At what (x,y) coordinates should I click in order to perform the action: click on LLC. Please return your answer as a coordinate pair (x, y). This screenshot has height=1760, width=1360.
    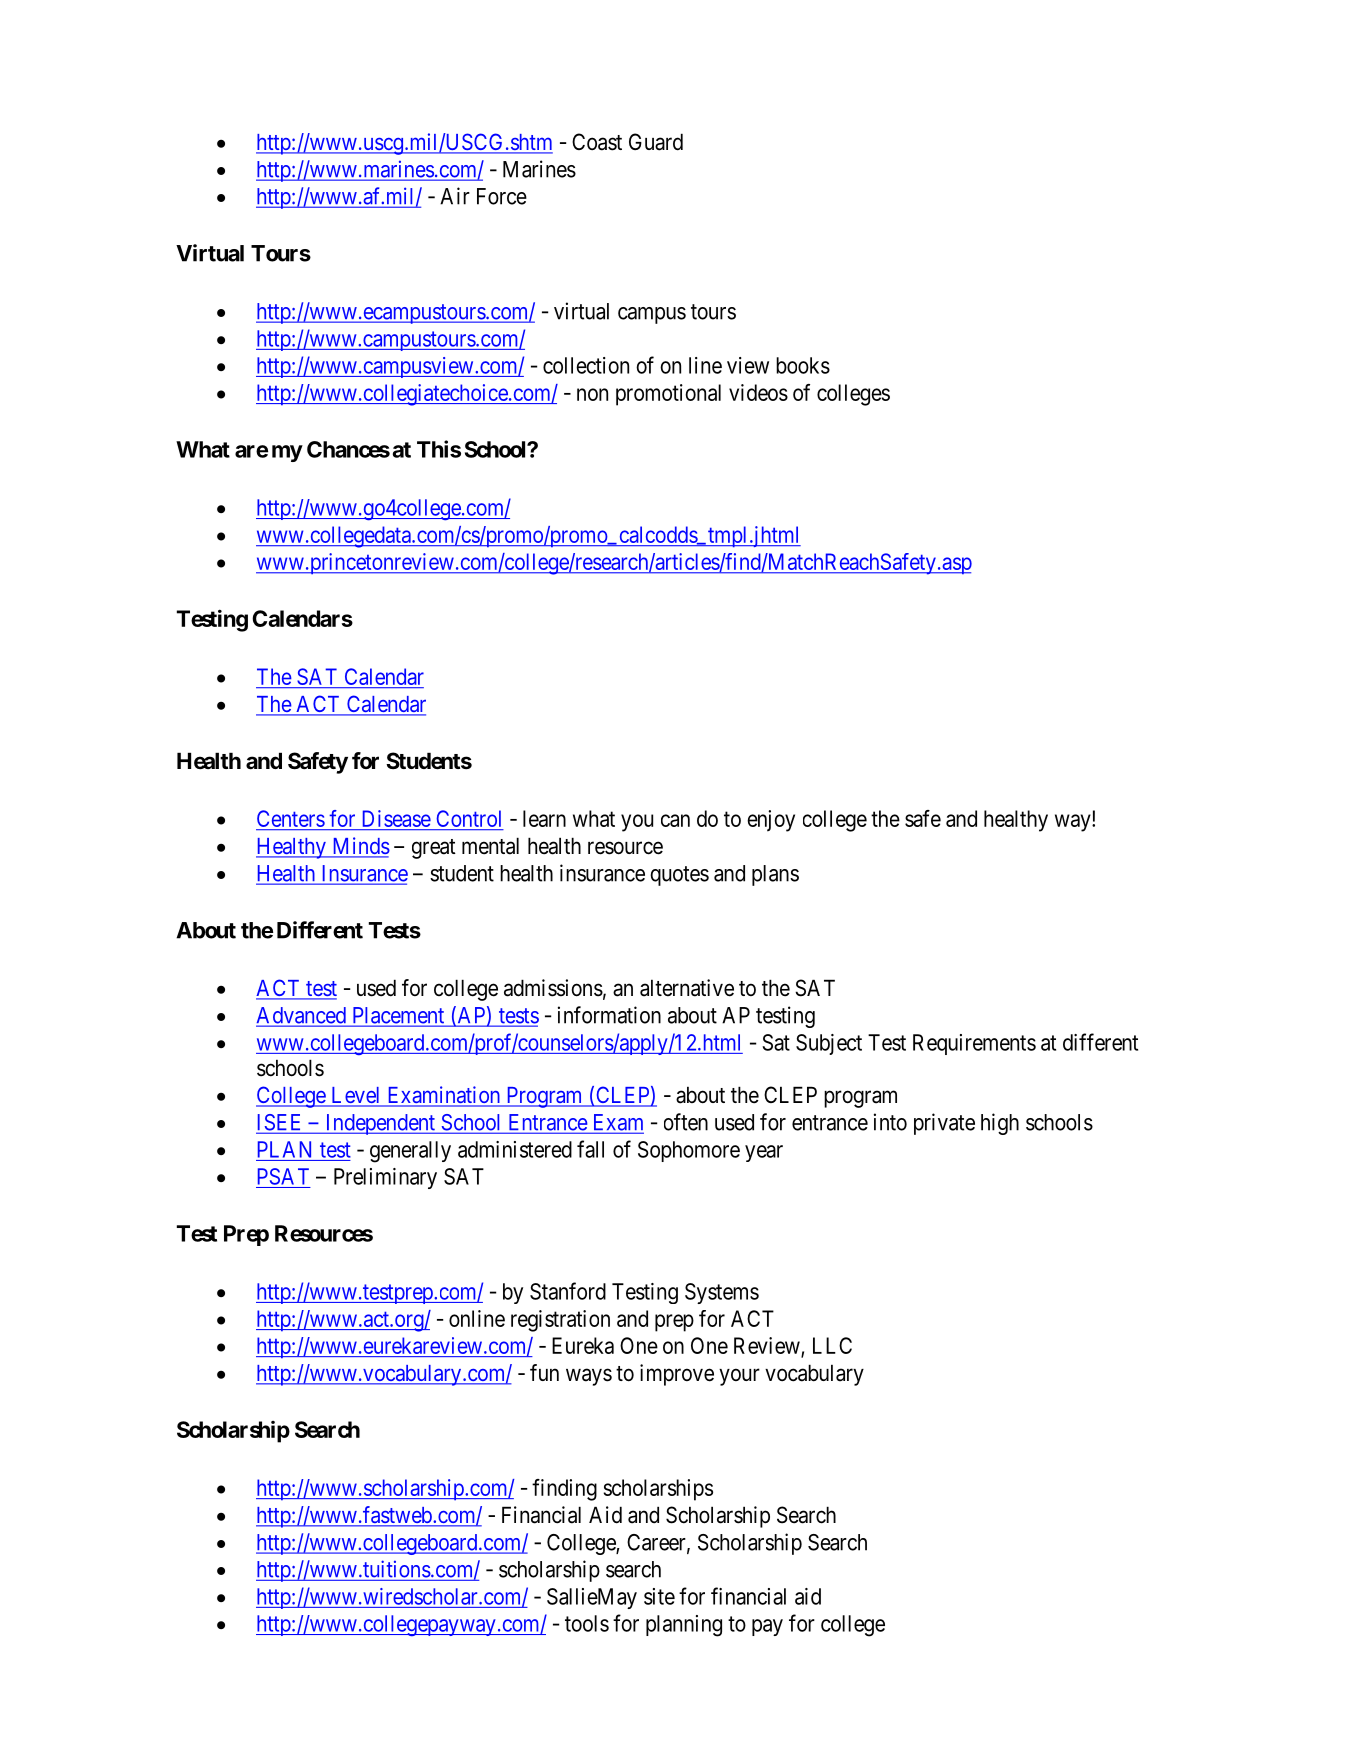
    Looking at the image, I should click on (832, 1345).
